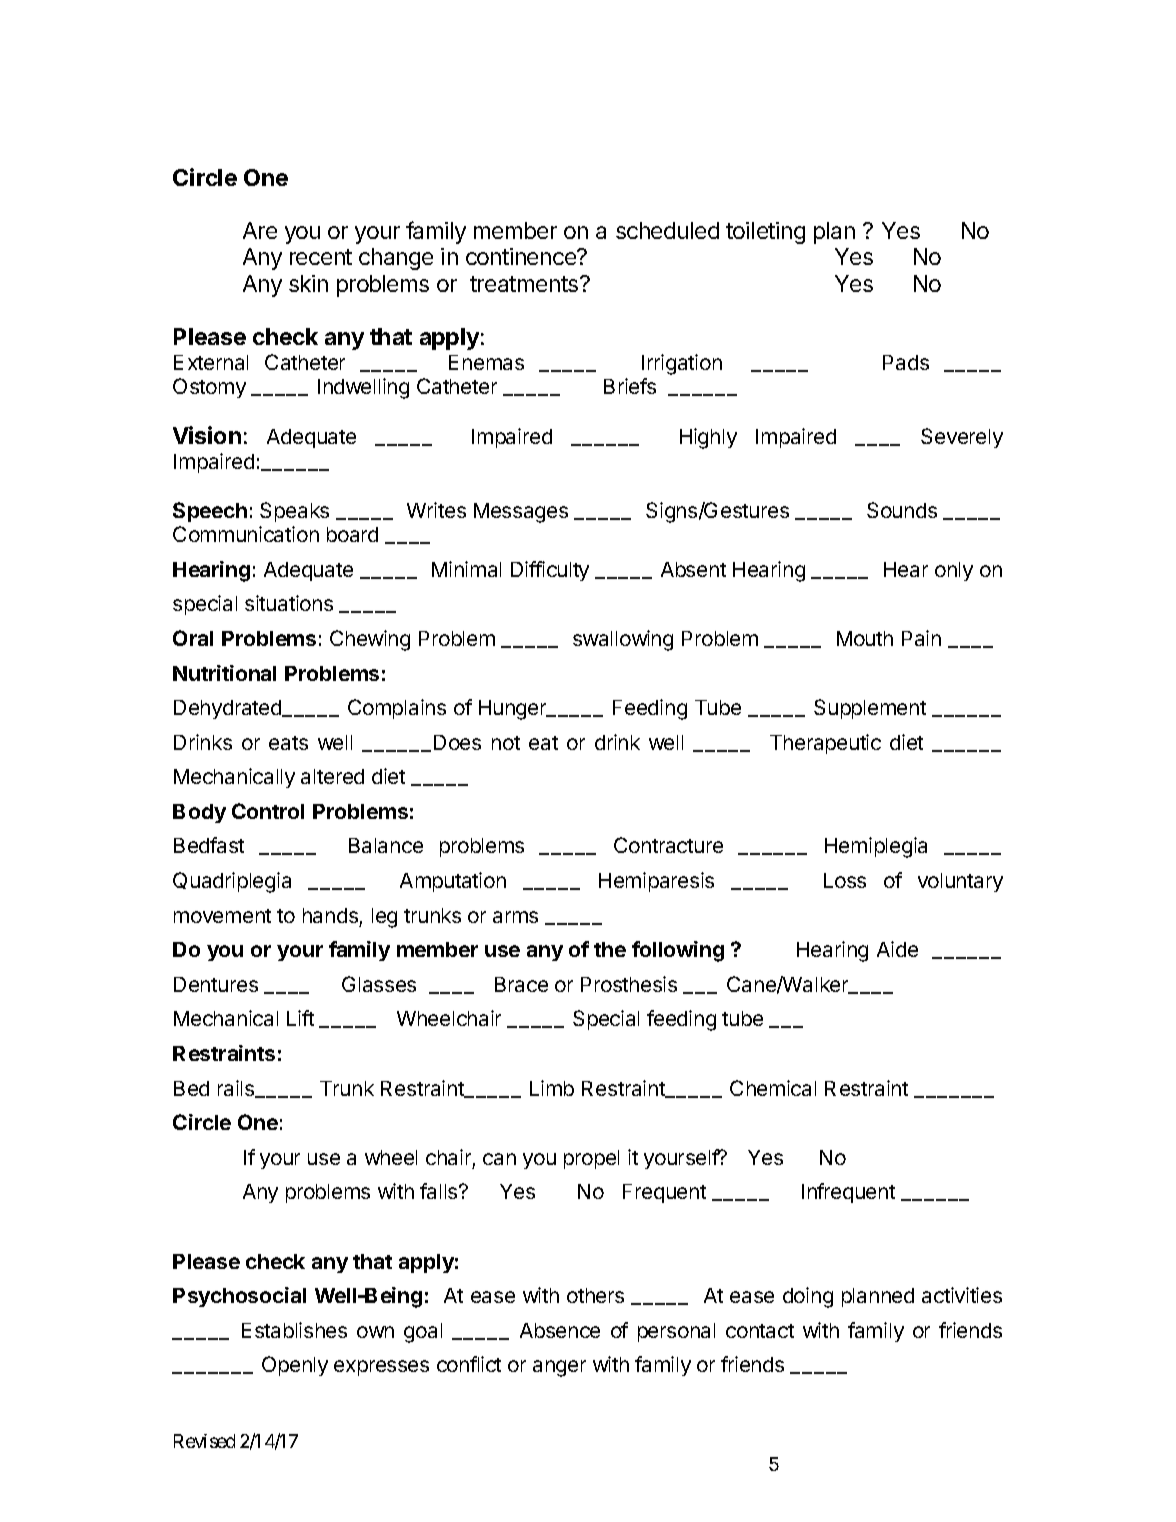  Describe the element at coordinates (765, 233) in the screenshot. I see `toileting` at that location.
